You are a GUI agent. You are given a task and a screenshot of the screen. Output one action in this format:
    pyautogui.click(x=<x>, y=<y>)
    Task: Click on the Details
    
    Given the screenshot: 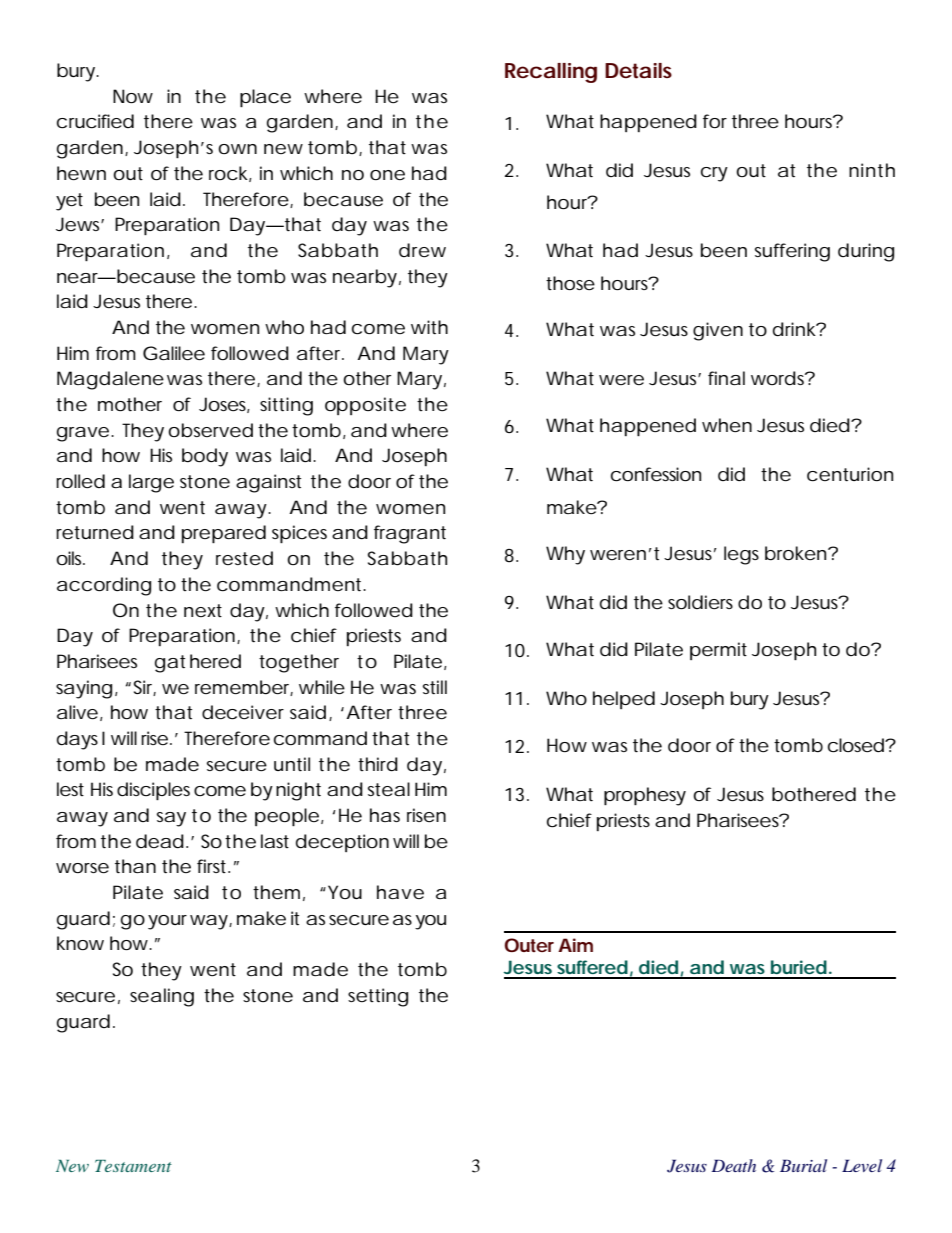 What is the action you would take?
    pyautogui.click(x=638, y=71)
